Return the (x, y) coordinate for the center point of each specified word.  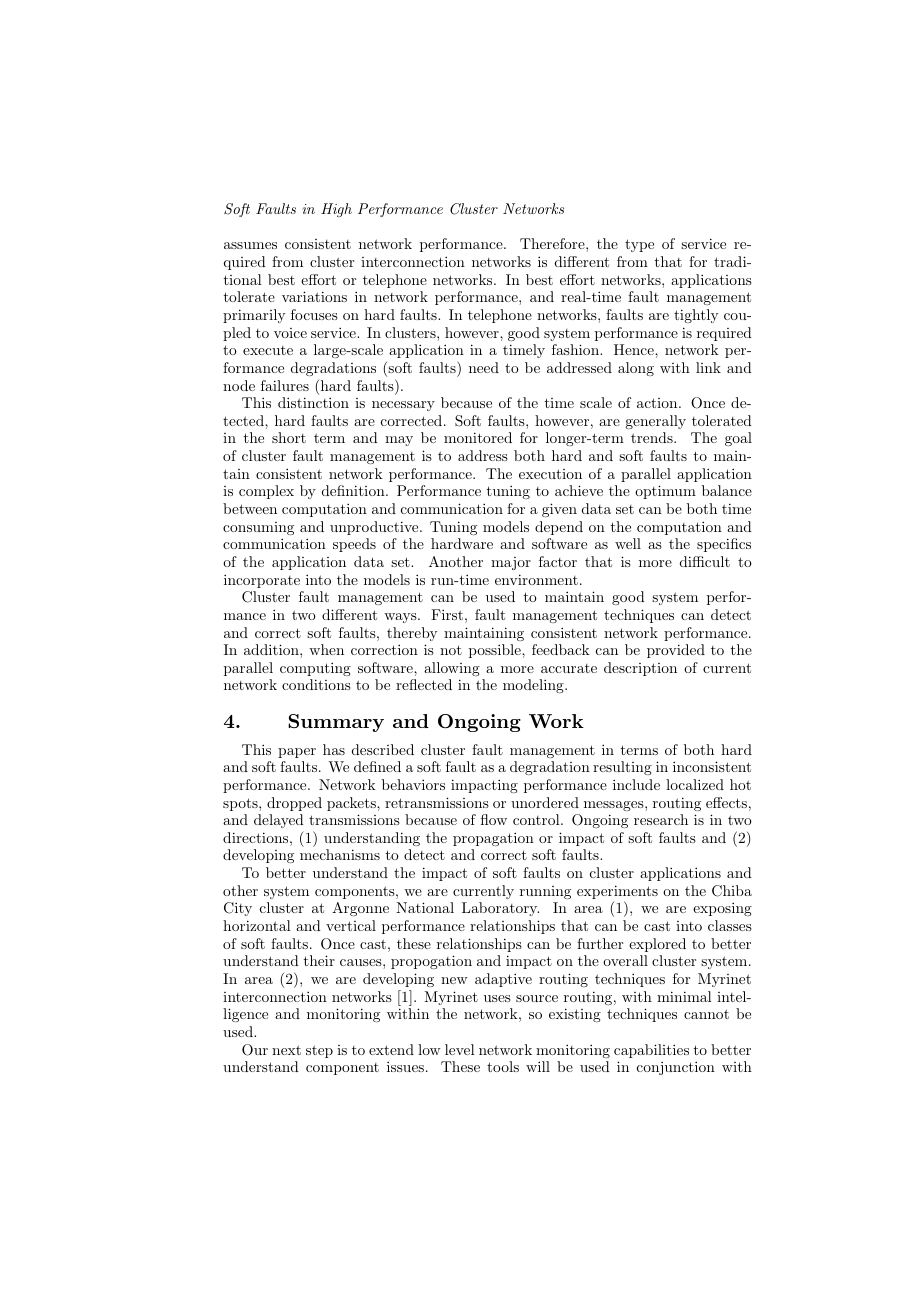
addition (272, 649)
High (336, 210)
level (460, 1049)
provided (676, 651)
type (639, 245)
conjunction (676, 1068)
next (286, 1050)
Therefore (553, 243)
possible (496, 651)
